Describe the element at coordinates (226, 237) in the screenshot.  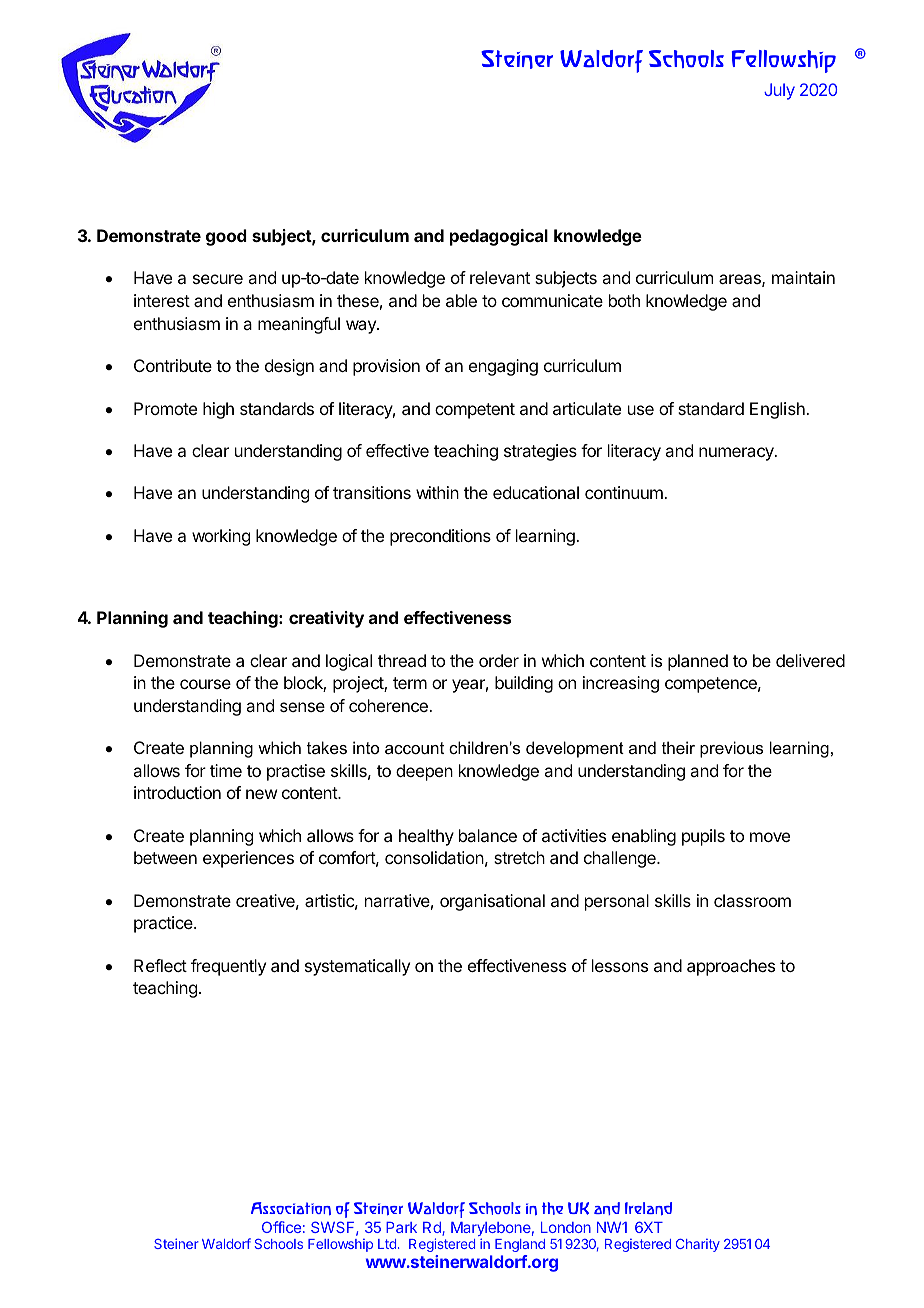
I see `good` at that location.
